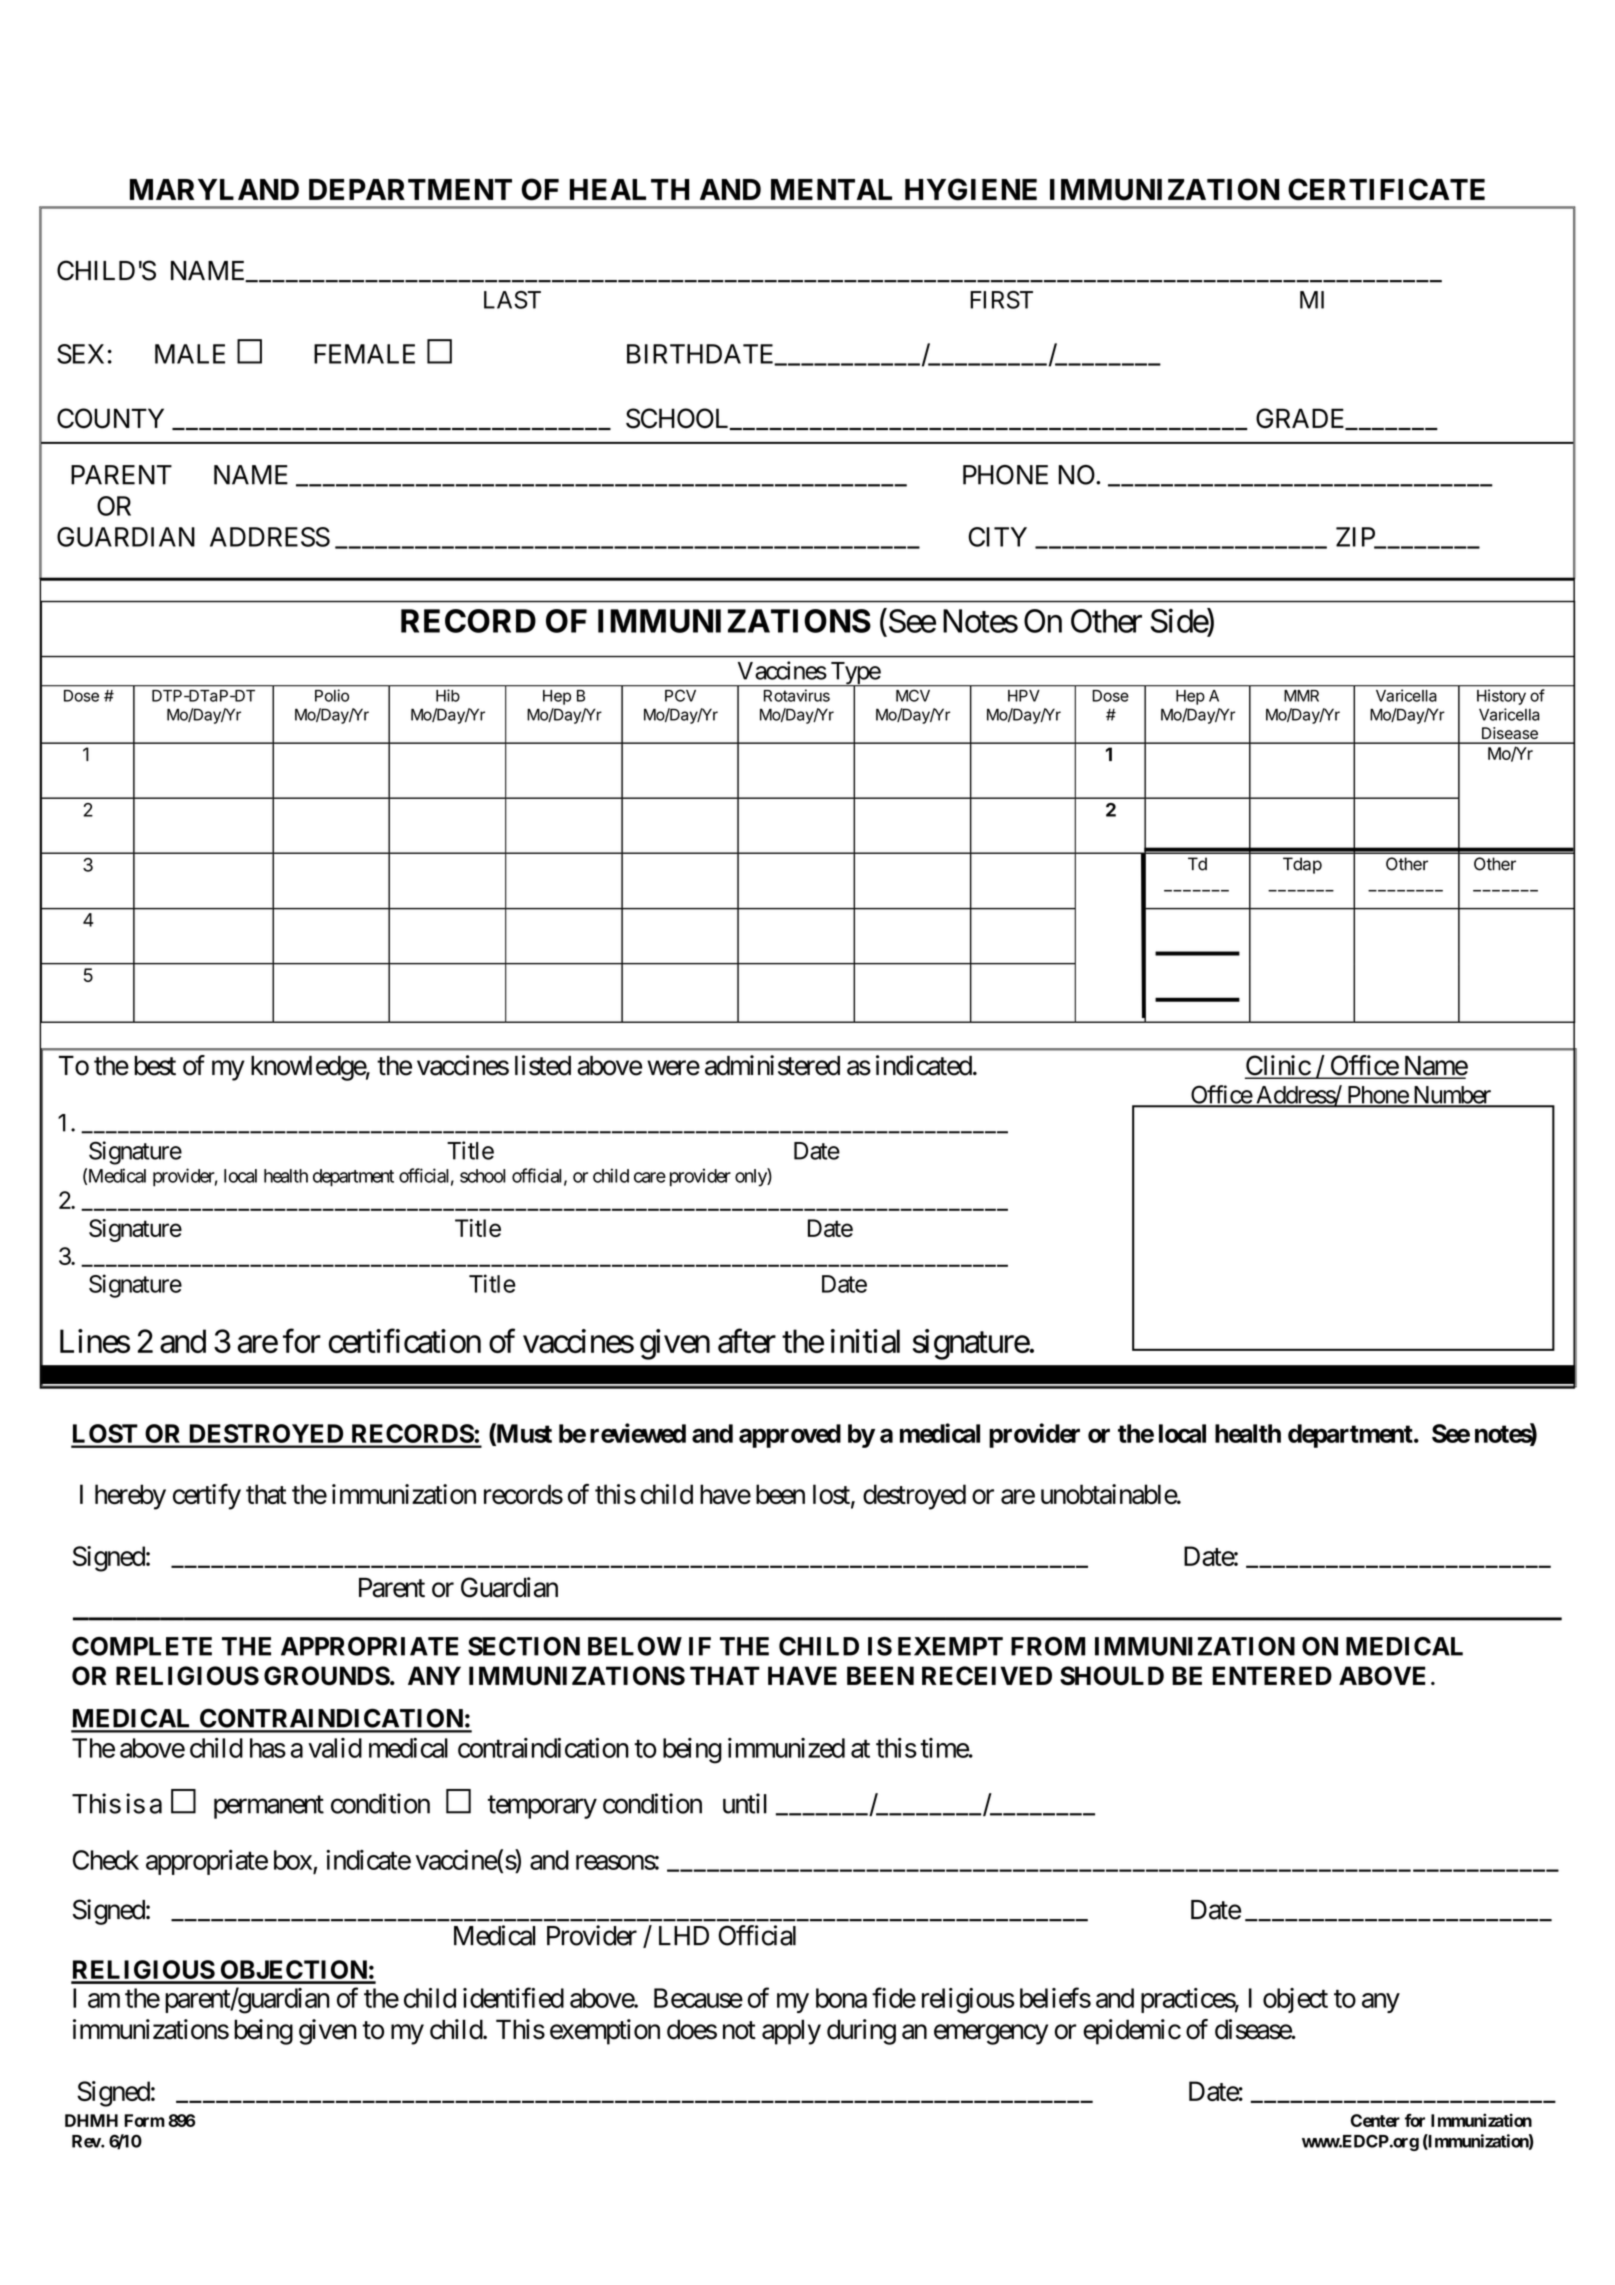 The image size is (1615, 2285). Describe the element at coordinates (155, 1066) in the document. I see `best` at that location.
